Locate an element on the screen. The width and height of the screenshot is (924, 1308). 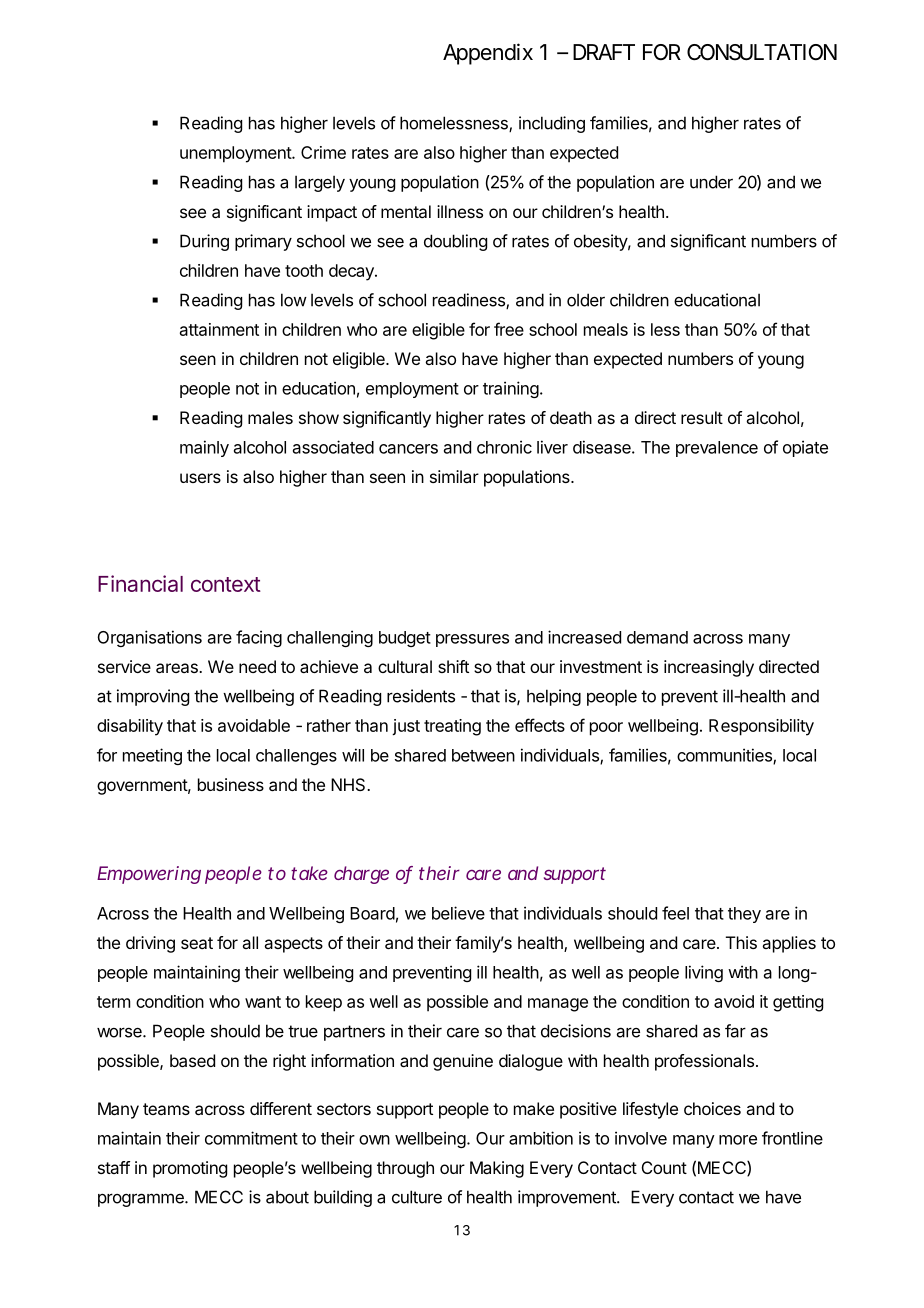
promoting is located at coordinates (190, 1169).
